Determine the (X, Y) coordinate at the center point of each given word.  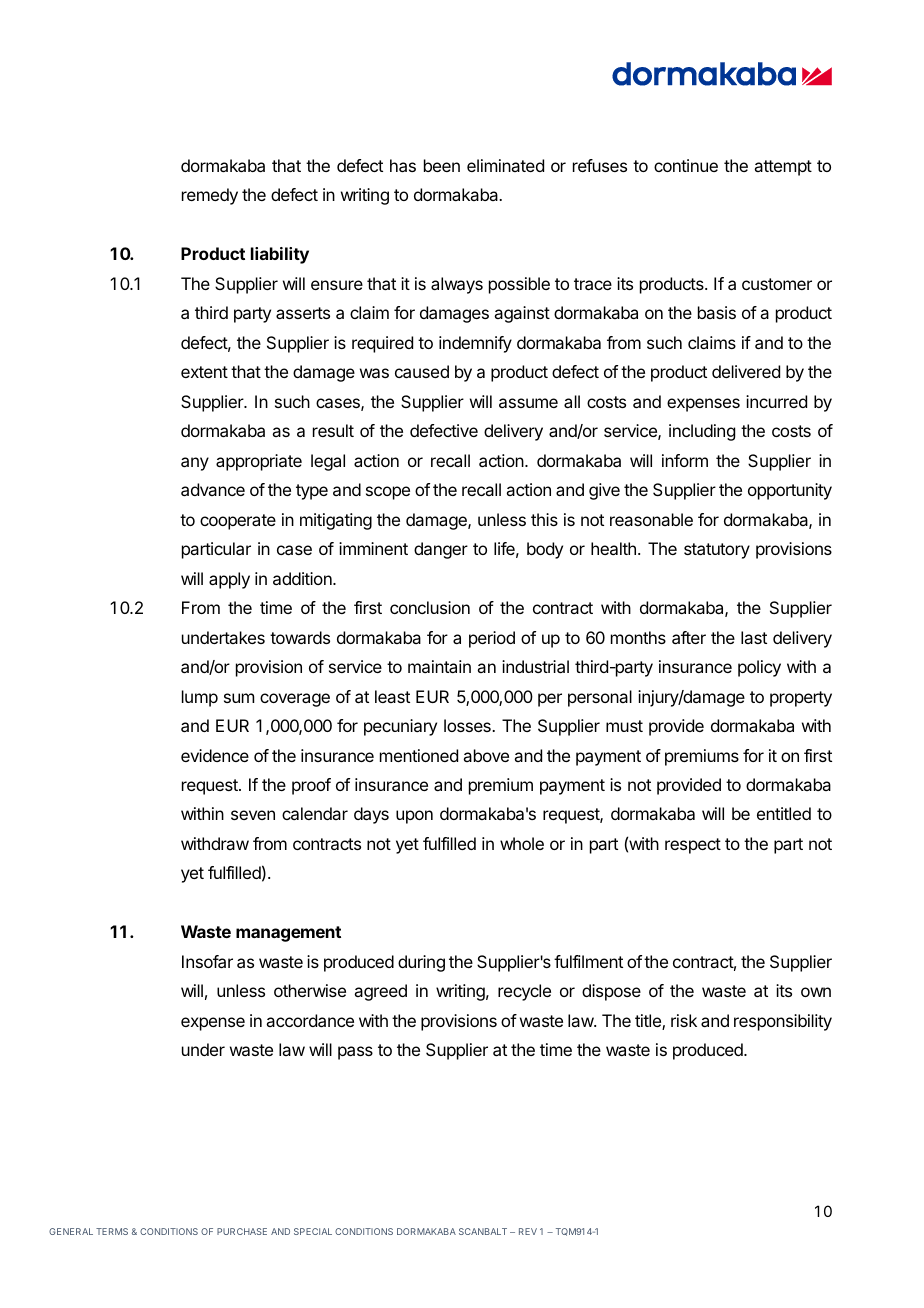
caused (422, 371)
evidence (215, 755)
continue (686, 165)
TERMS (112, 1231)
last (754, 637)
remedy (210, 196)
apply (229, 580)
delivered (746, 371)
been (442, 165)
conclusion (430, 607)
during (421, 963)
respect (693, 846)
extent (204, 372)
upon (414, 817)
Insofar (207, 961)
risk (684, 1020)
